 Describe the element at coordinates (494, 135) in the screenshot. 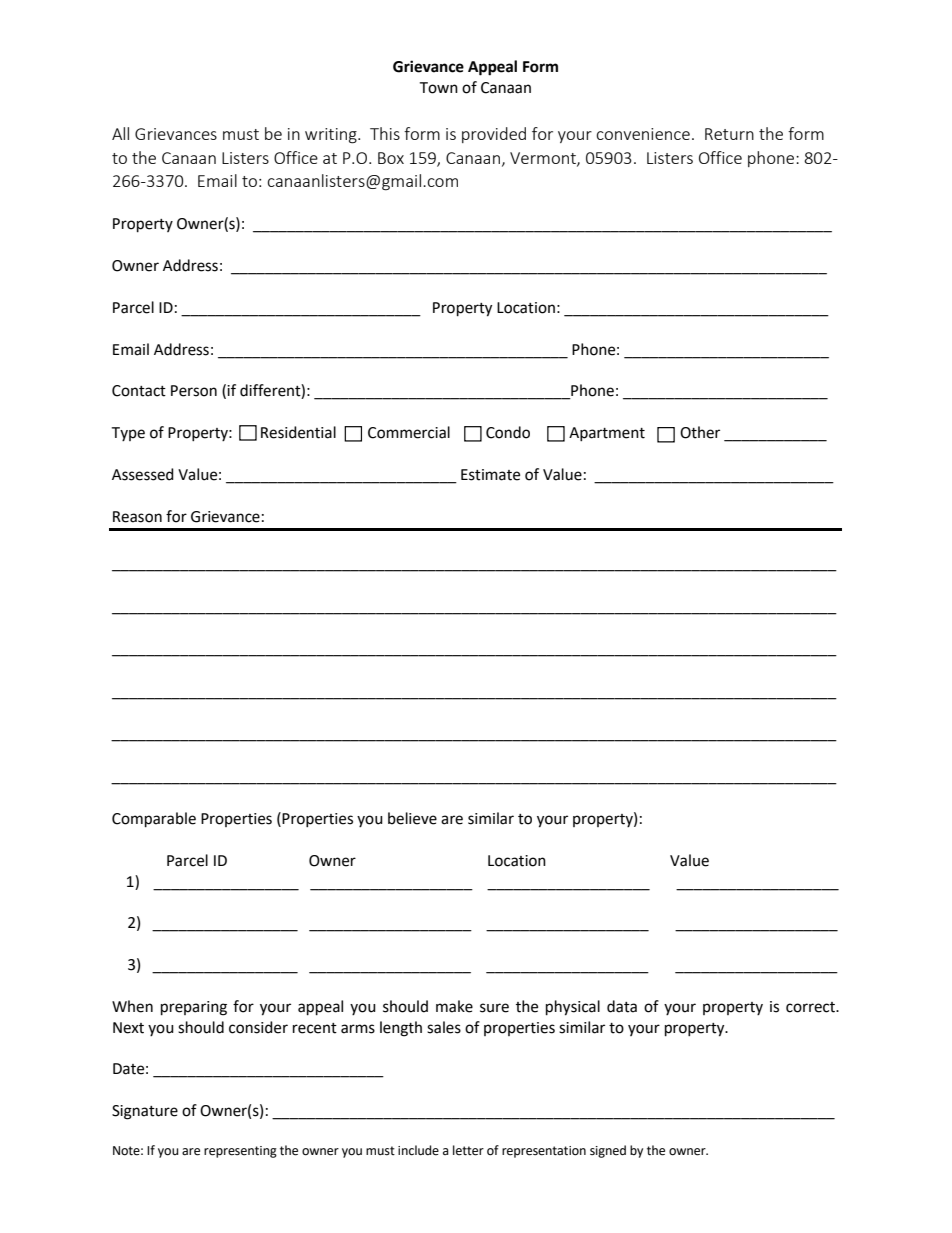

I see `provided` at that location.
